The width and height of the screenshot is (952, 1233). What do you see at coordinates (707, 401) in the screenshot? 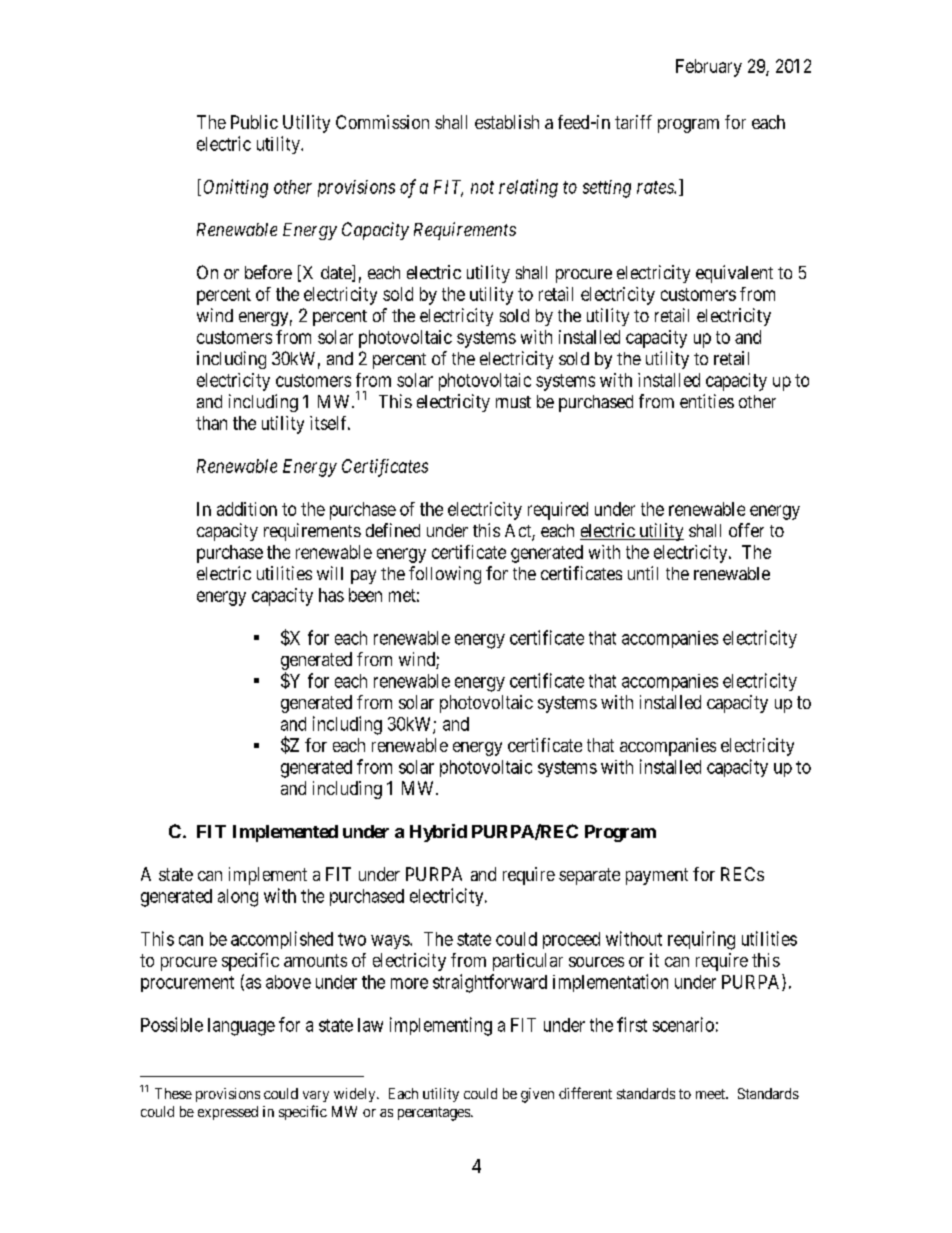
I see `entities` at bounding box center [707, 401].
